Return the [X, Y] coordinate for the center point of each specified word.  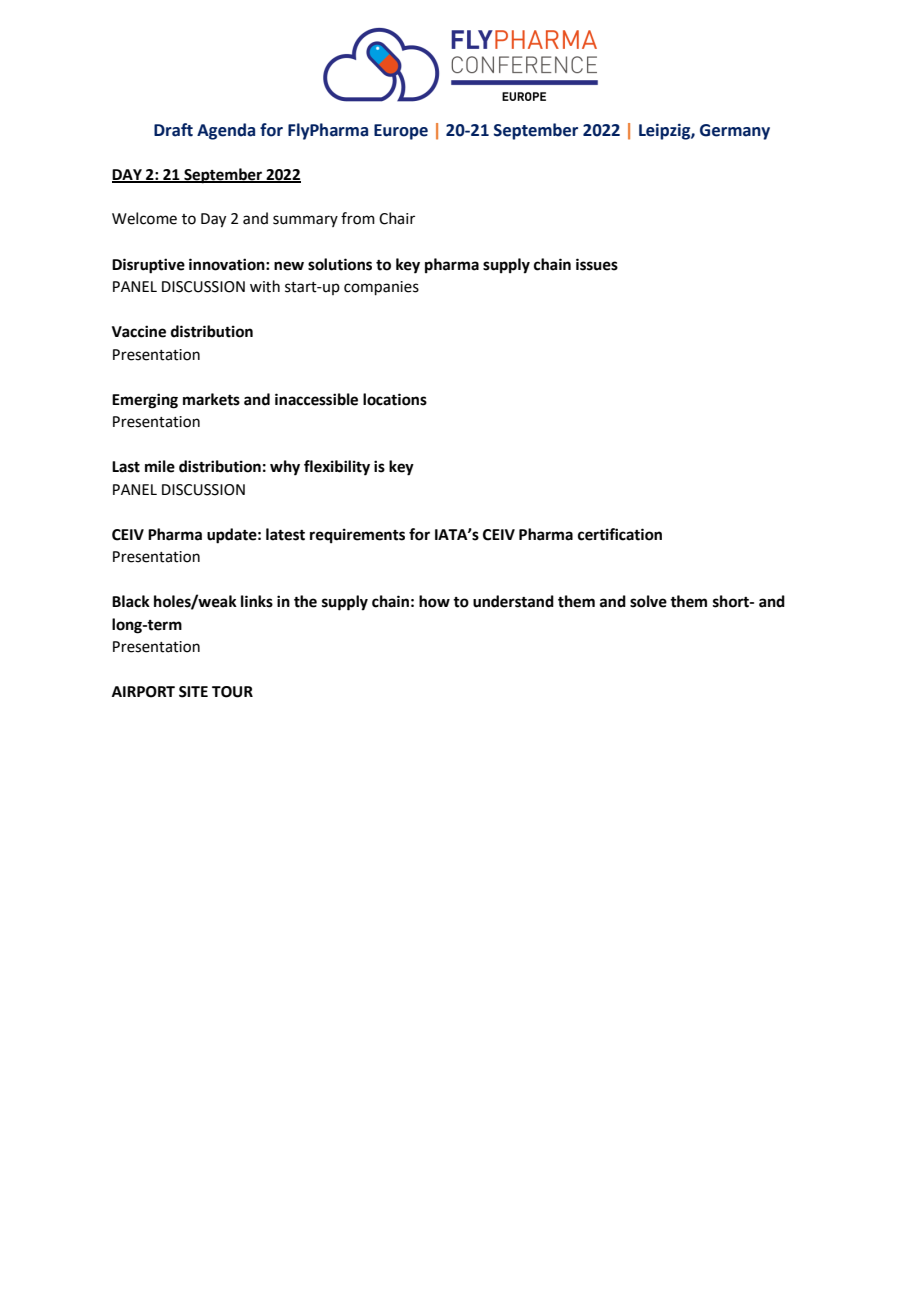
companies [381, 288]
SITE [193, 692]
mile [160, 466]
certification [620, 534]
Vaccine [139, 331]
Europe [401, 132]
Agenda [226, 131]
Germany [735, 132]
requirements [357, 536]
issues [597, 264]
